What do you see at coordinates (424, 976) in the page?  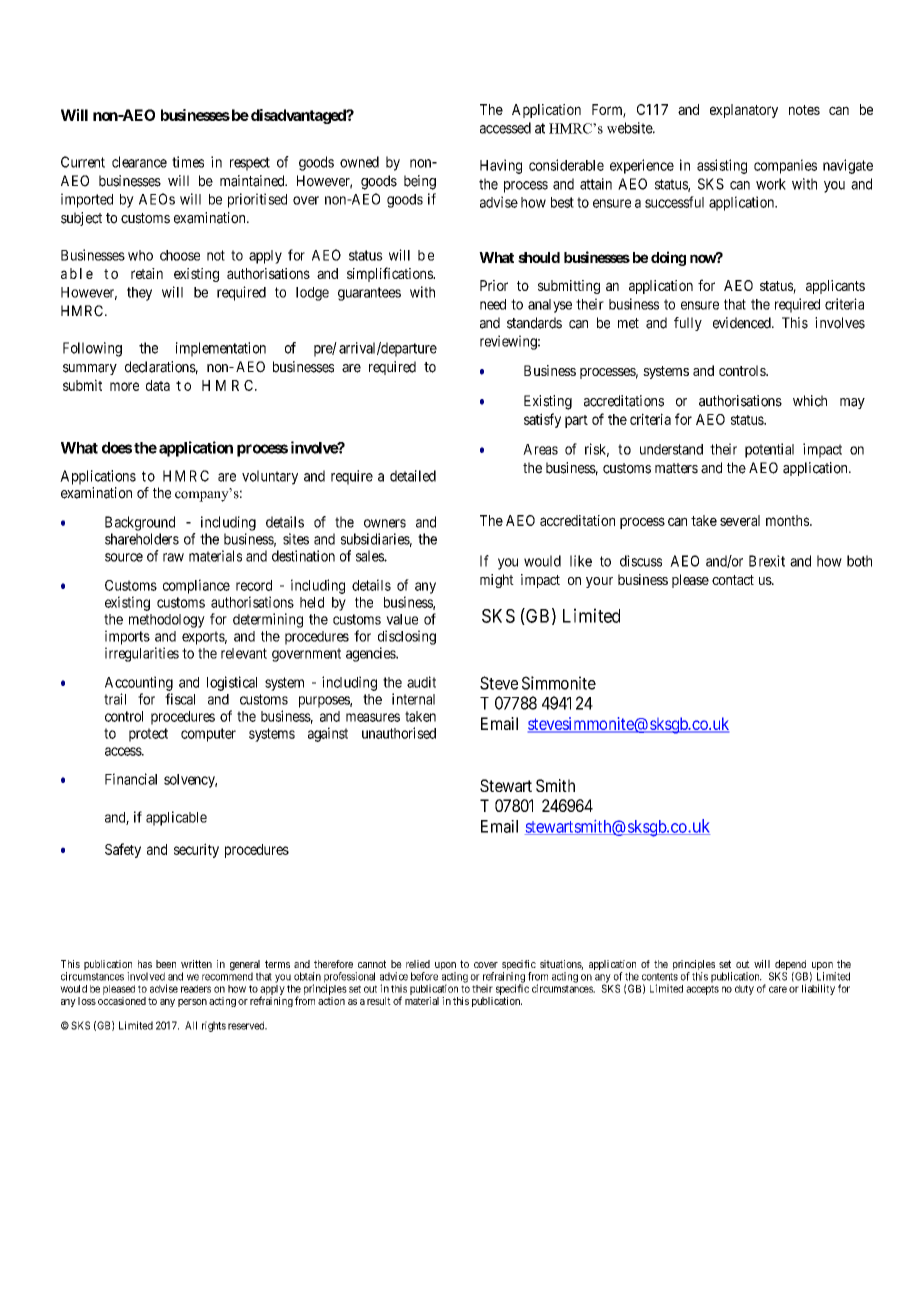 I see `before` at bounding box center [424, 976].
